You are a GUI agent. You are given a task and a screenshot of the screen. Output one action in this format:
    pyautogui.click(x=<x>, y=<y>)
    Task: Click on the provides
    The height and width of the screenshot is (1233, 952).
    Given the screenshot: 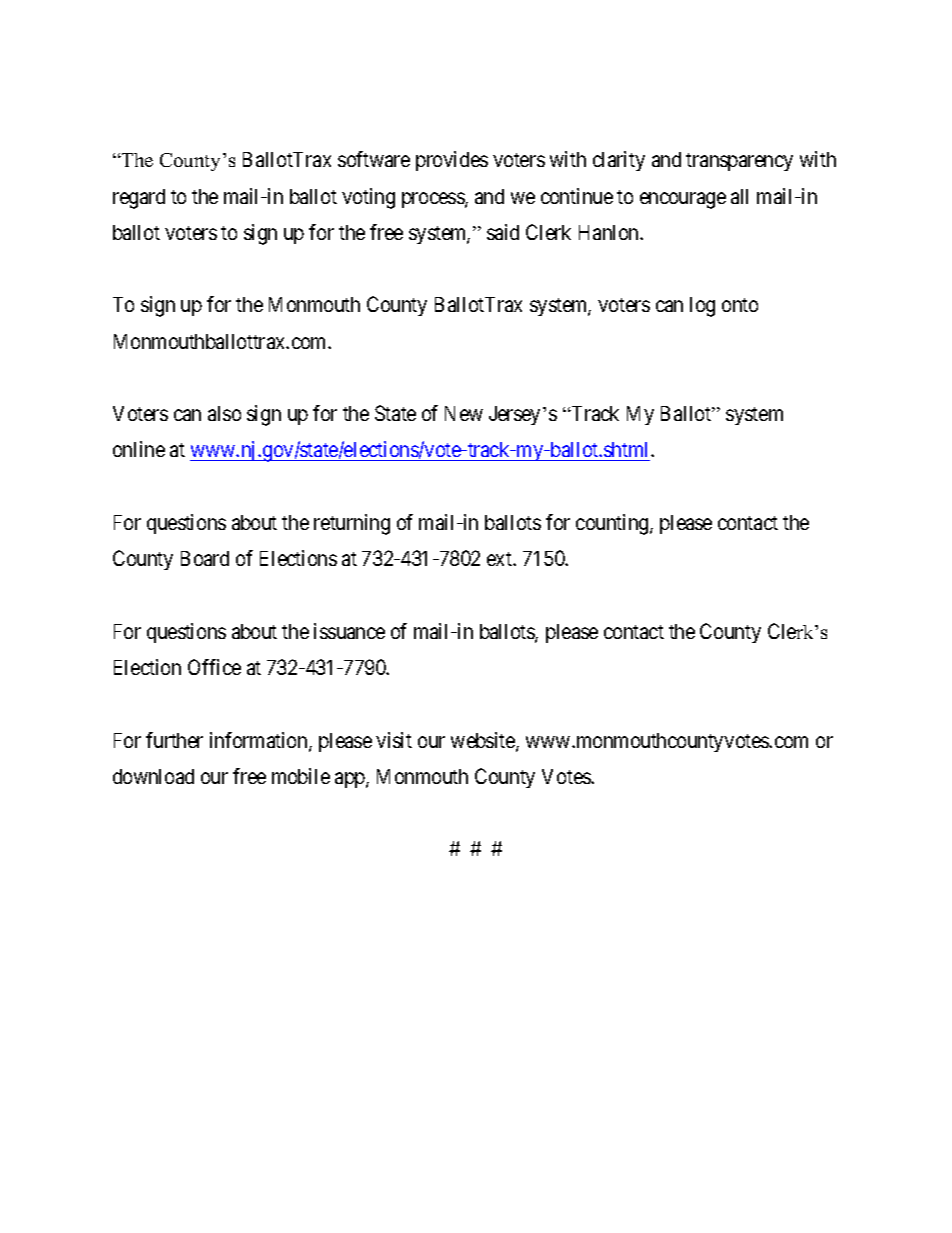 What is the action you would take?
    pyautogui.click(x=452, y=161)
